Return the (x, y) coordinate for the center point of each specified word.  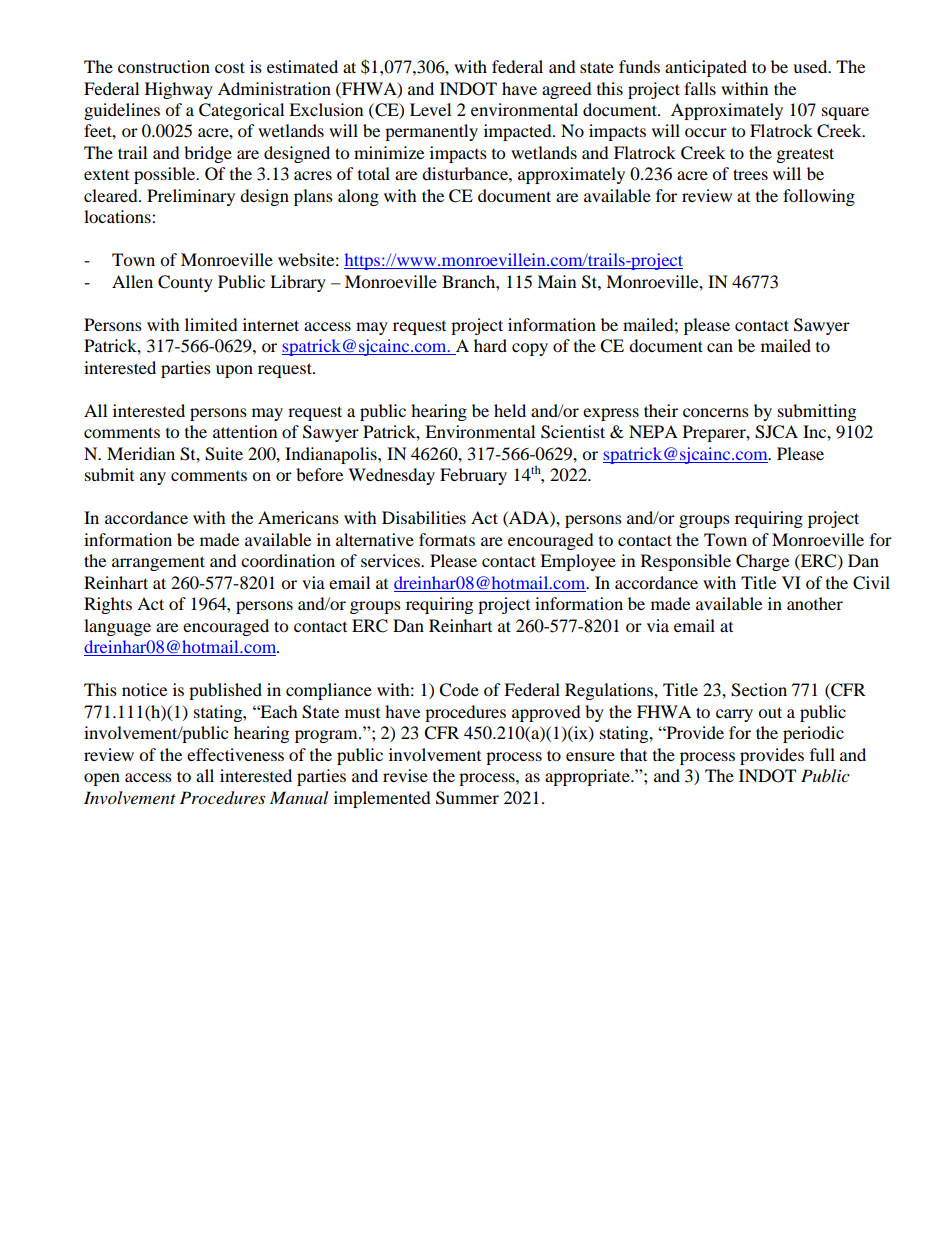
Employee (578, 562)
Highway (179, 90)
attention (245, 431)
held (510, 410)
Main (556, 281)
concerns (716, 412)
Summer (467, 798)
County (185, 283)
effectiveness (235, 754)
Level (430, 109)
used (811, 66)
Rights (108, 605)
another (815, 603)
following (819, 197)
